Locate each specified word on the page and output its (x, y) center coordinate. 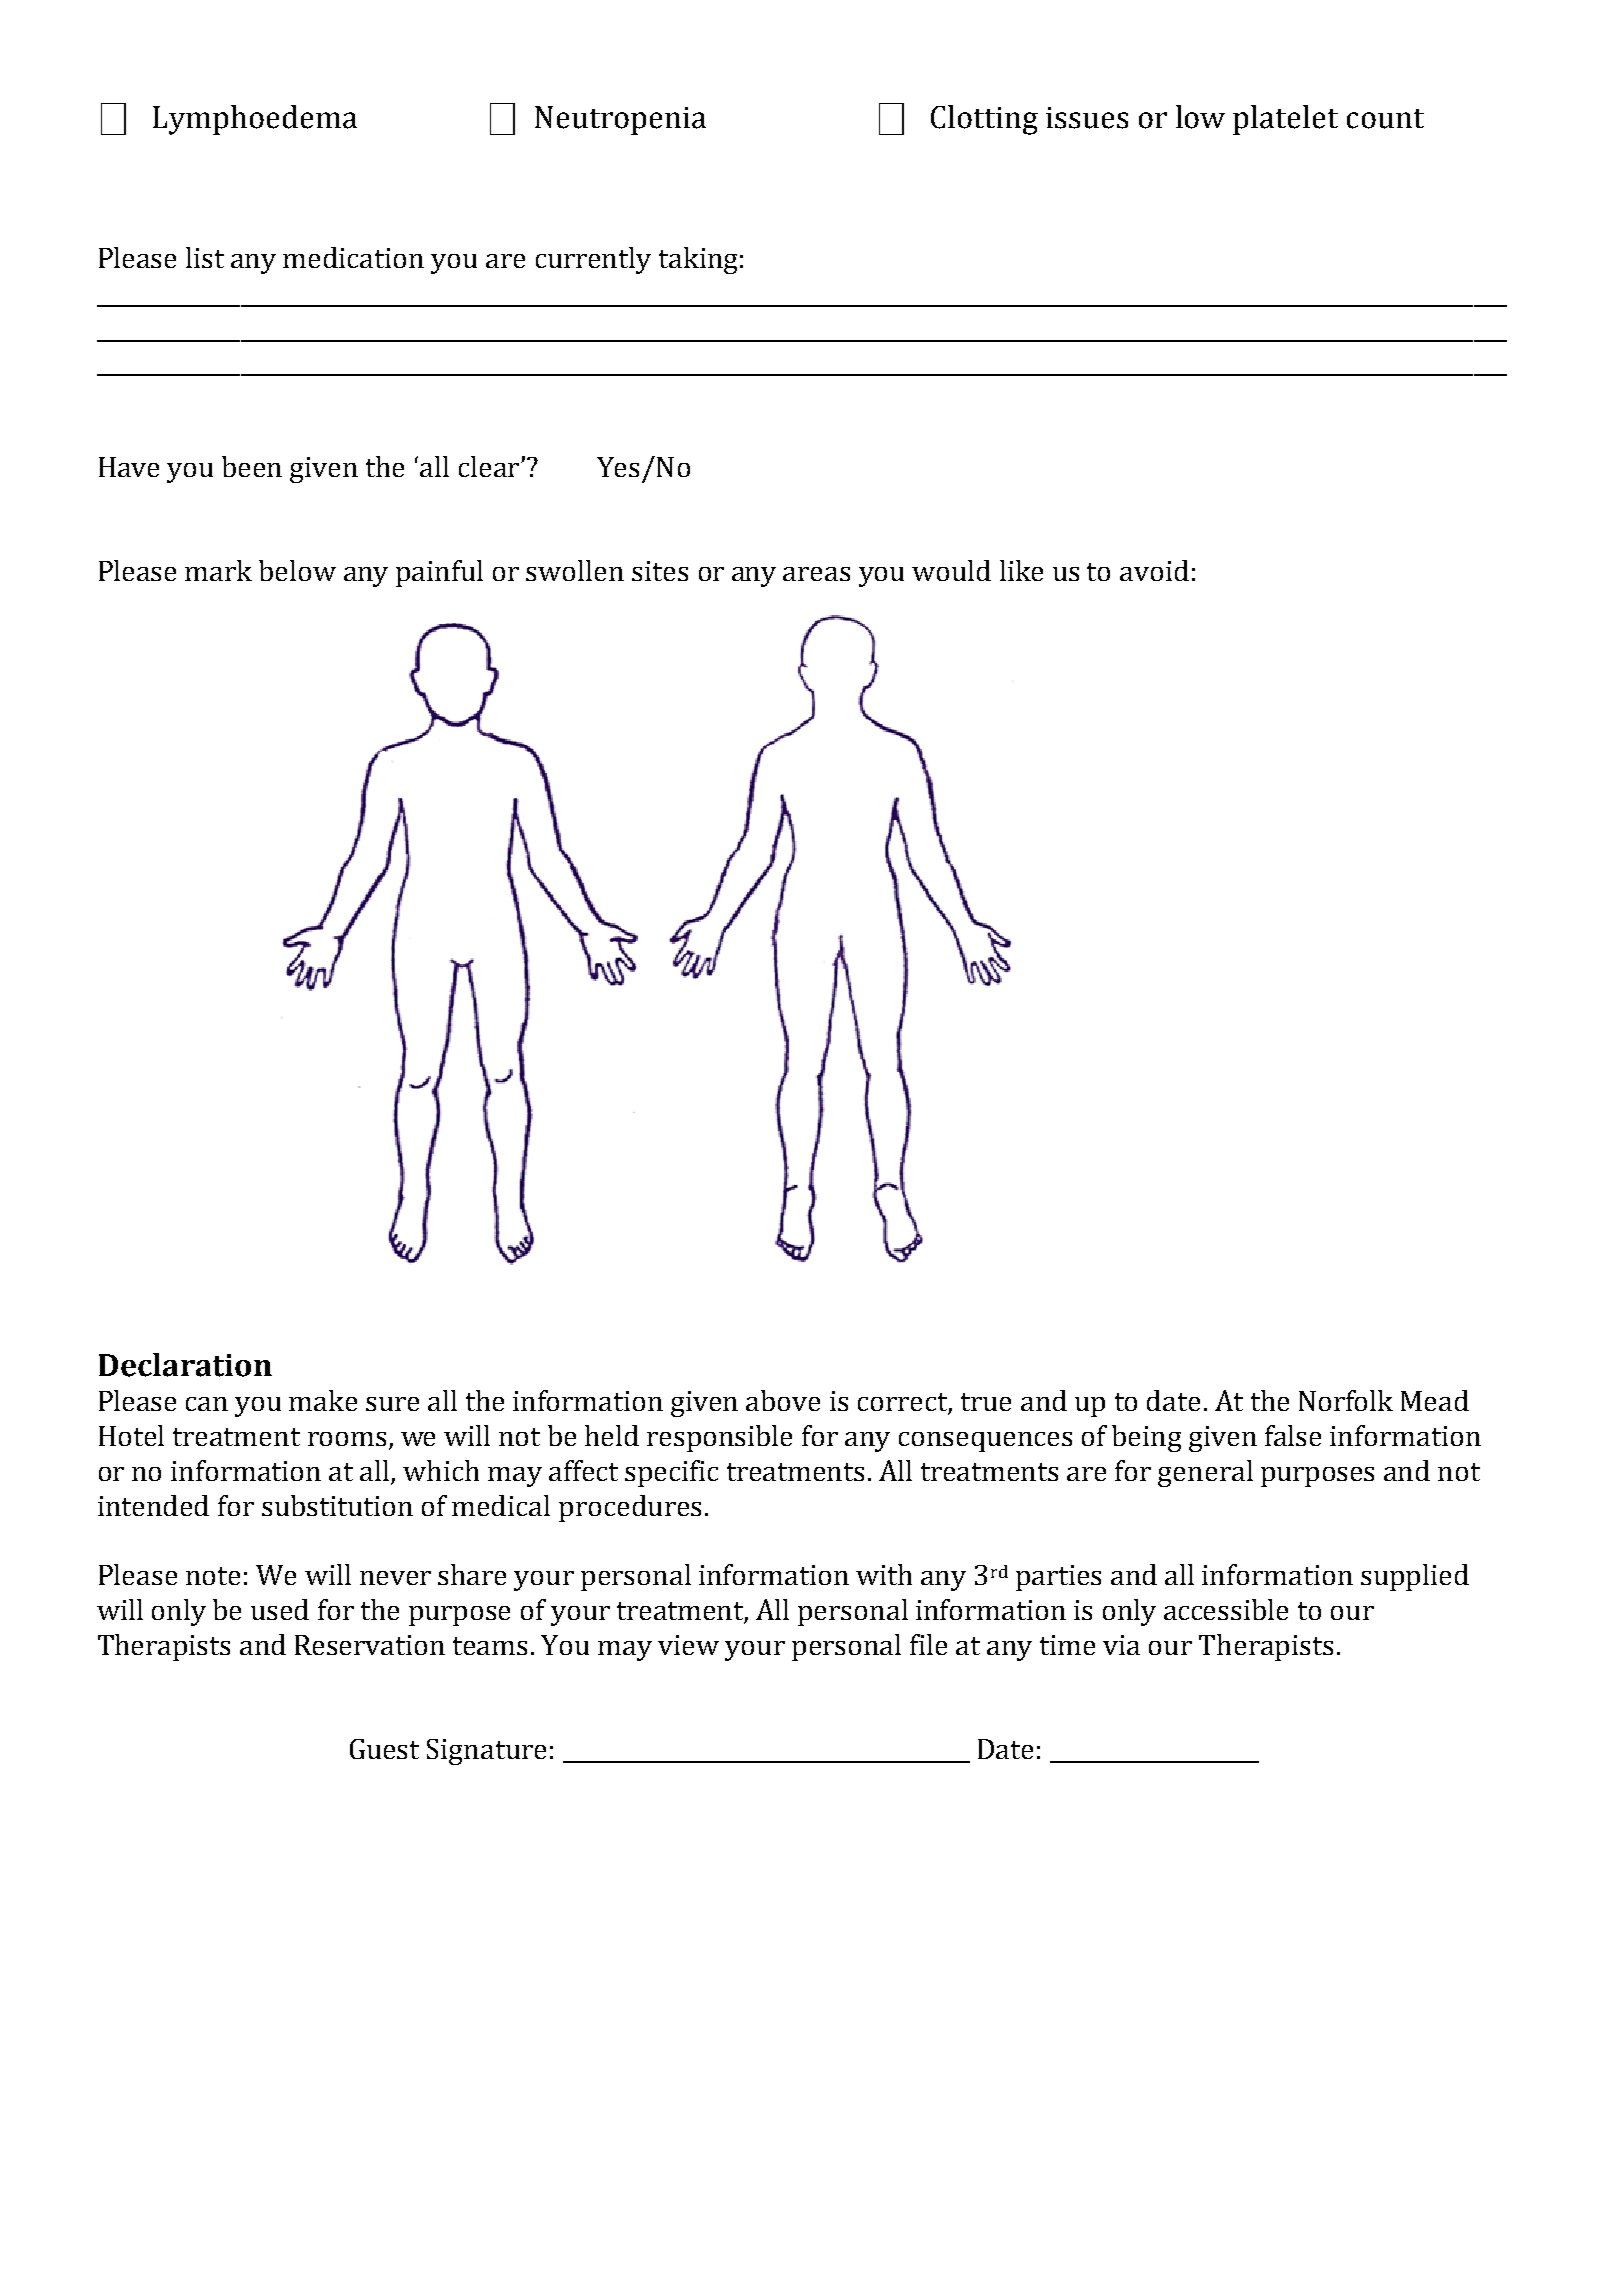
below (297, 570)
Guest (384, 1749)
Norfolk (1346, 1400)
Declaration (185, 1365)
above (783, 1400)
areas (816, 574)
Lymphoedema (255, 120)
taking (698, 260)
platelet (1285, 120)
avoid (1154, 570)
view (688, 1645)
